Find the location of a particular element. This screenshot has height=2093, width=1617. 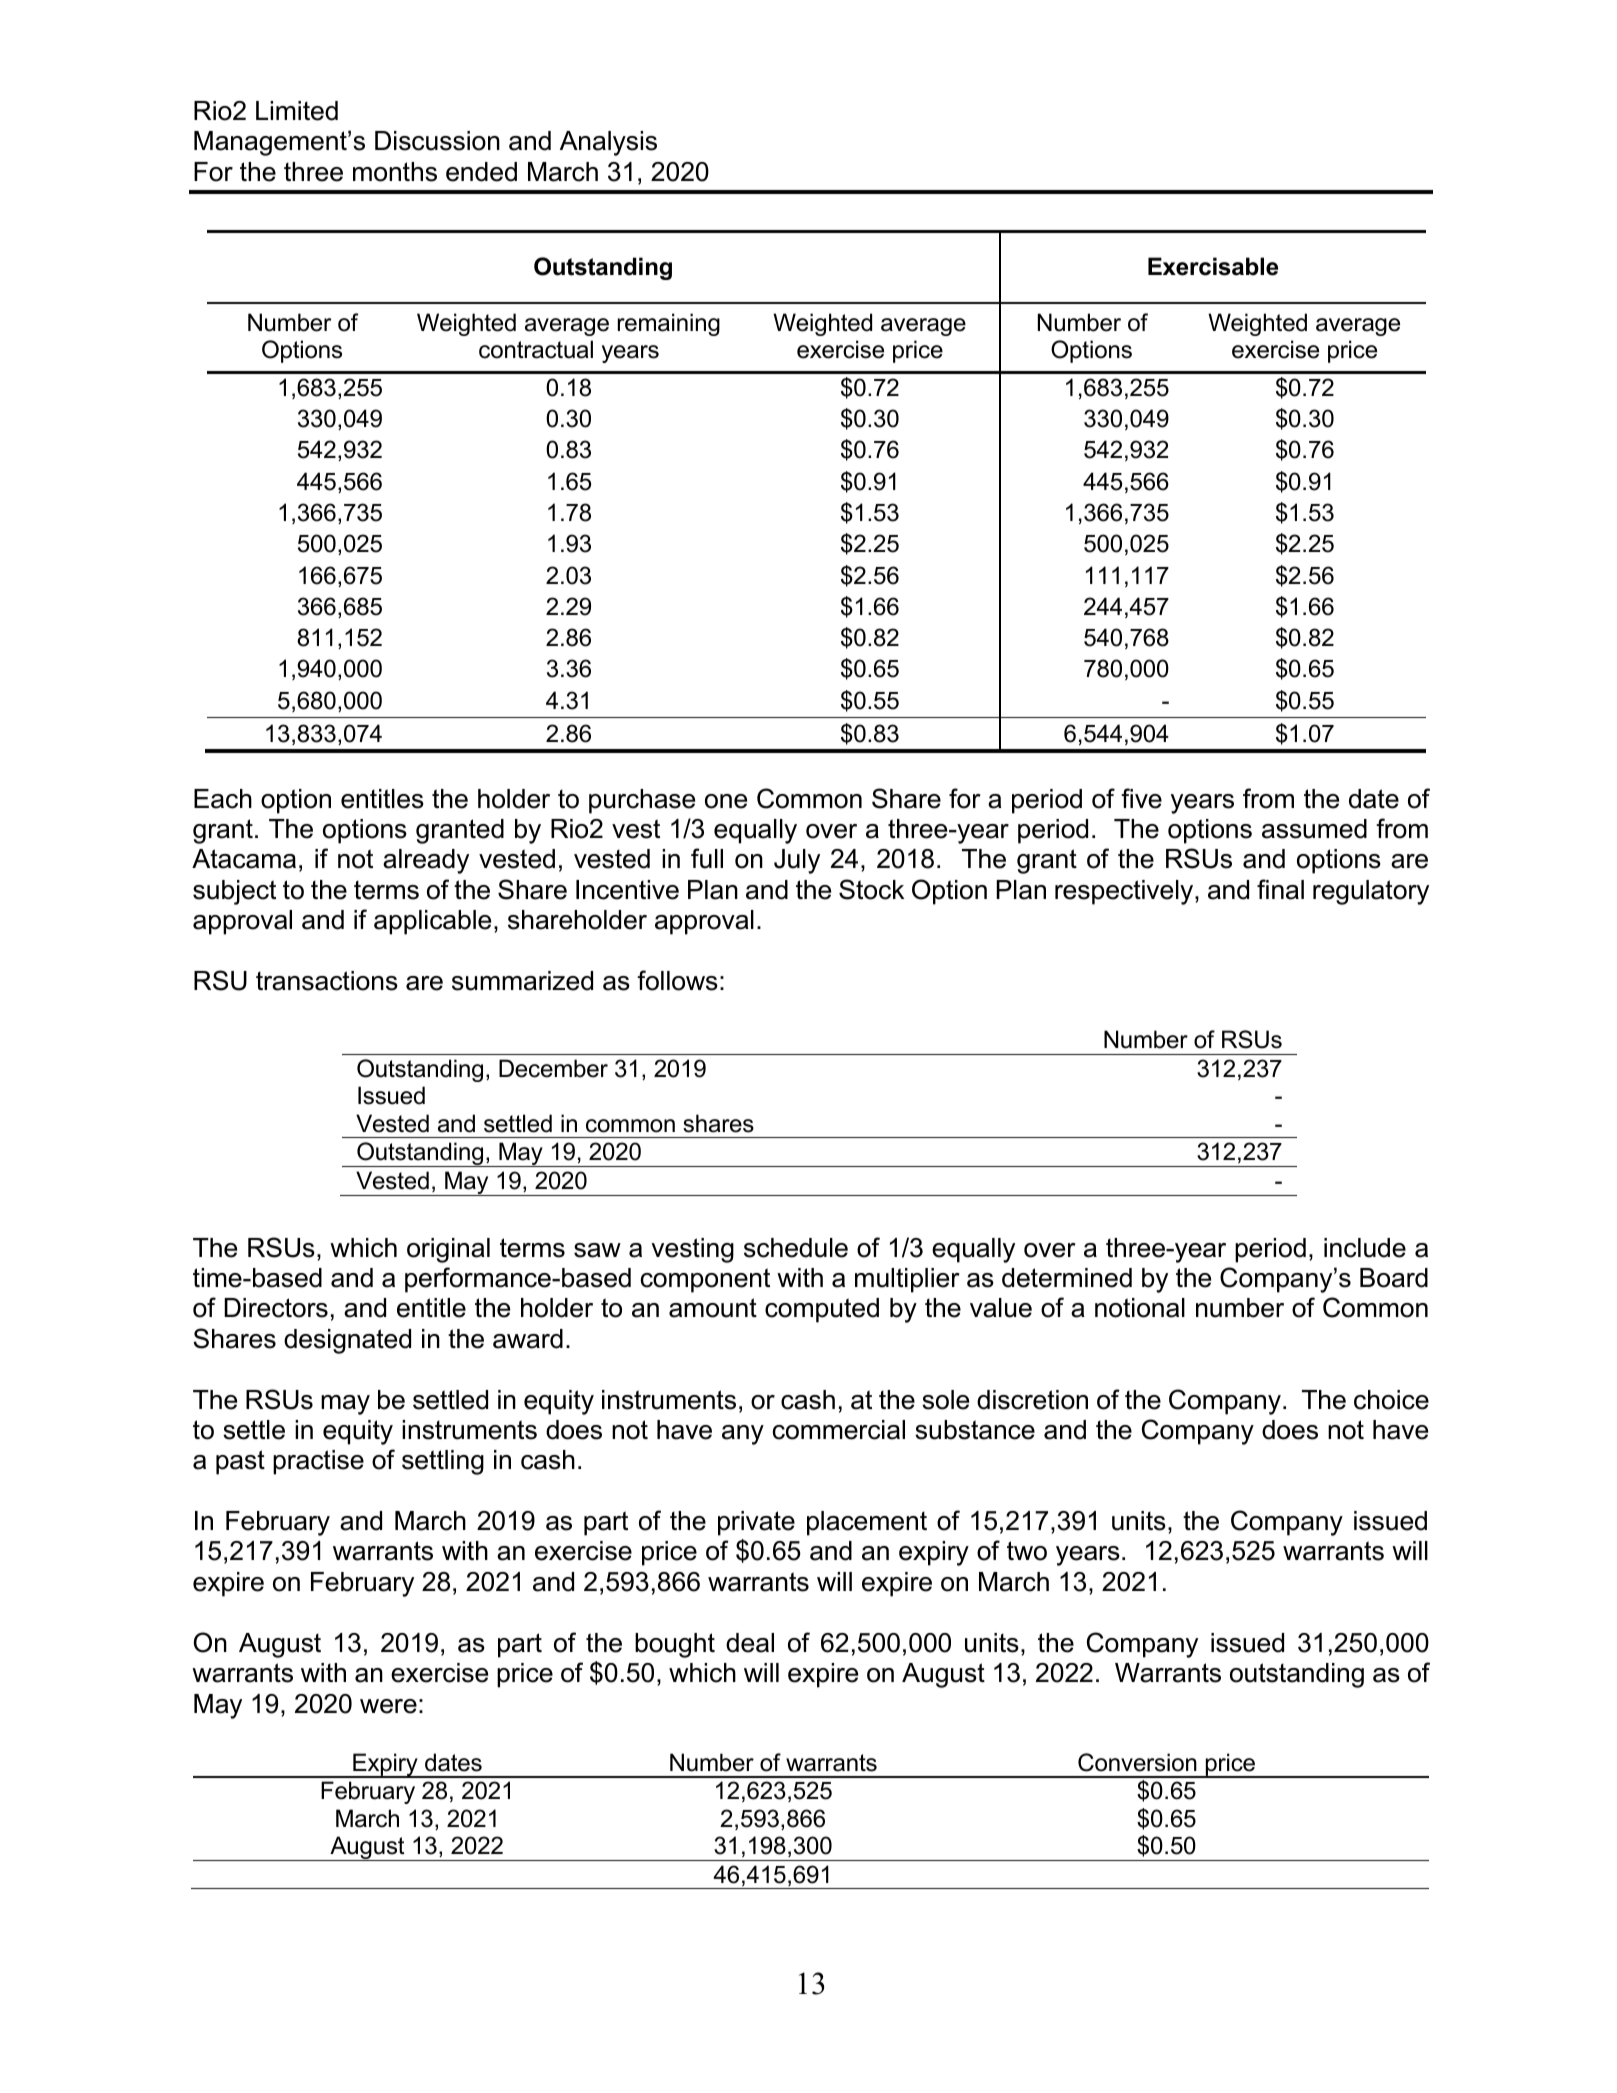

Stock is located at coordinates (871, 889).
